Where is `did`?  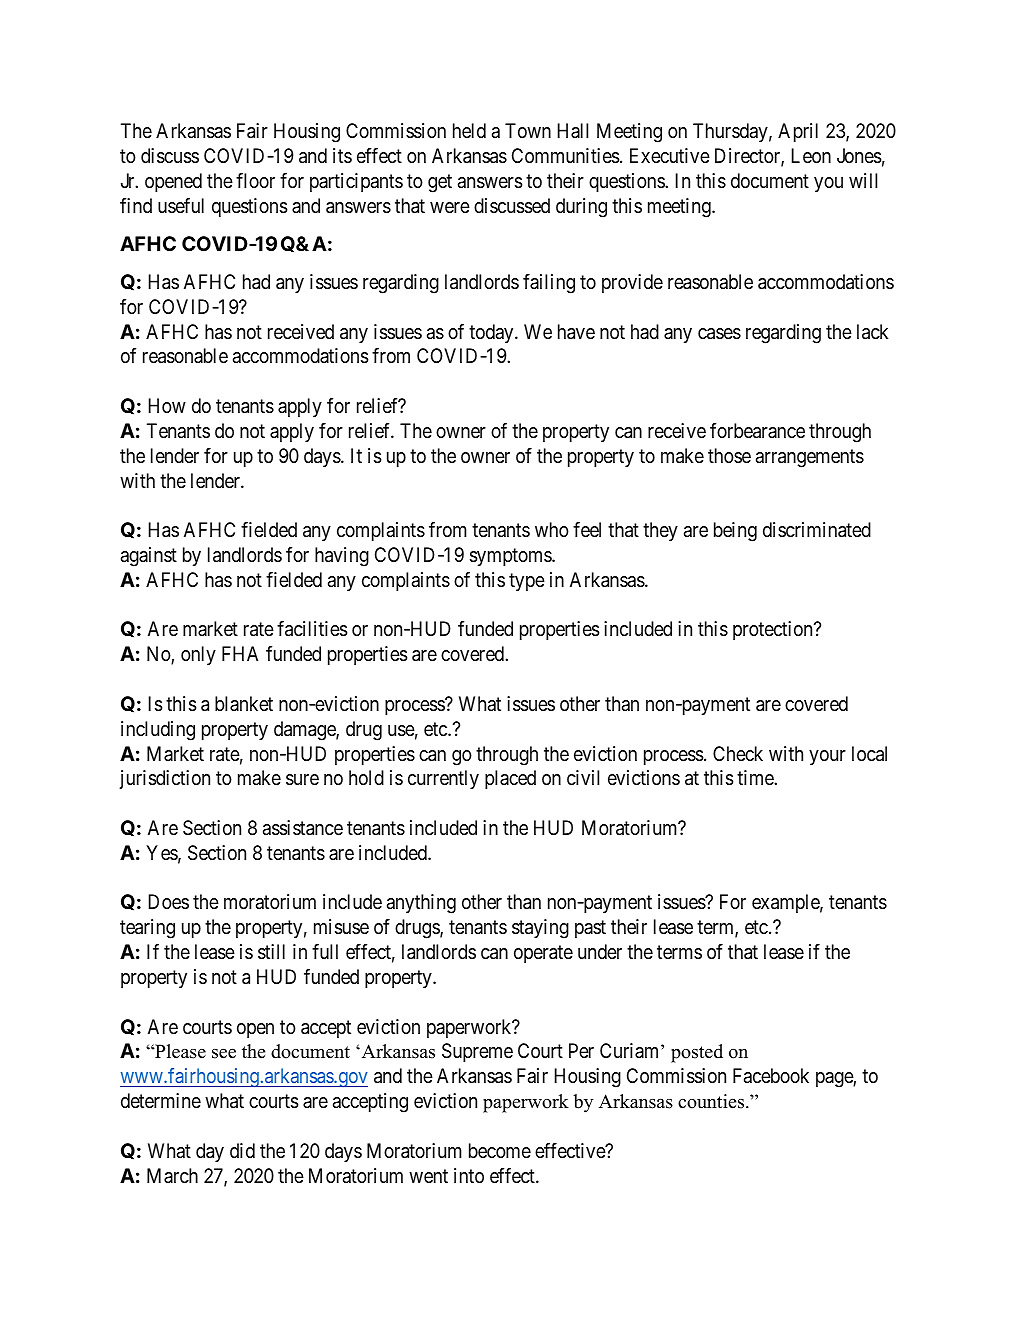
did is located at coordinates (242, 1150).
